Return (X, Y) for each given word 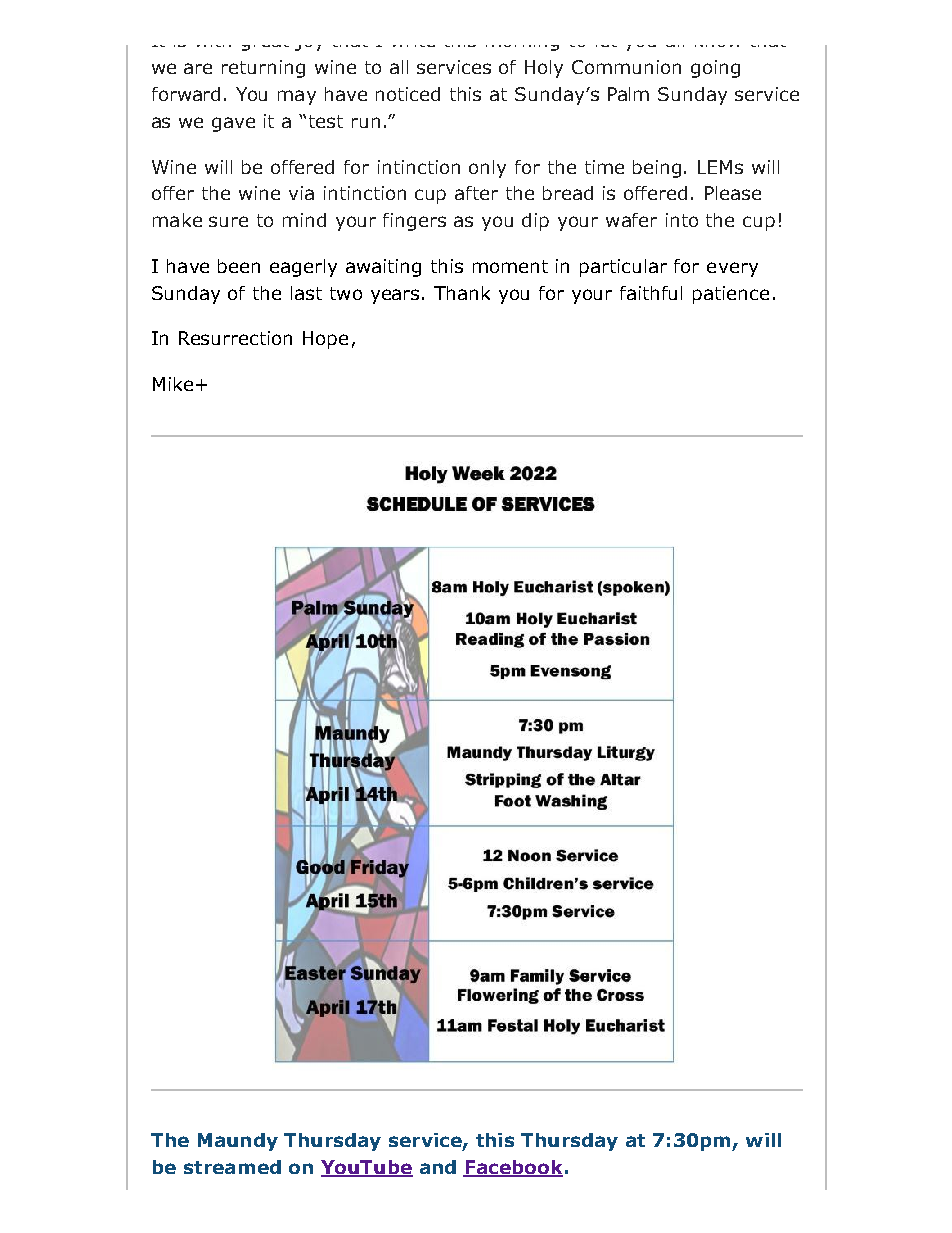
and (438, 1167)
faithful (651, 293)
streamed (232, 1167)
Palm (628, 94)
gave (233, 124)
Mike (173, 384)
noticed (408, 94)
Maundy (238, 1142)
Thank (462, 293)
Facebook (513, 1168)
